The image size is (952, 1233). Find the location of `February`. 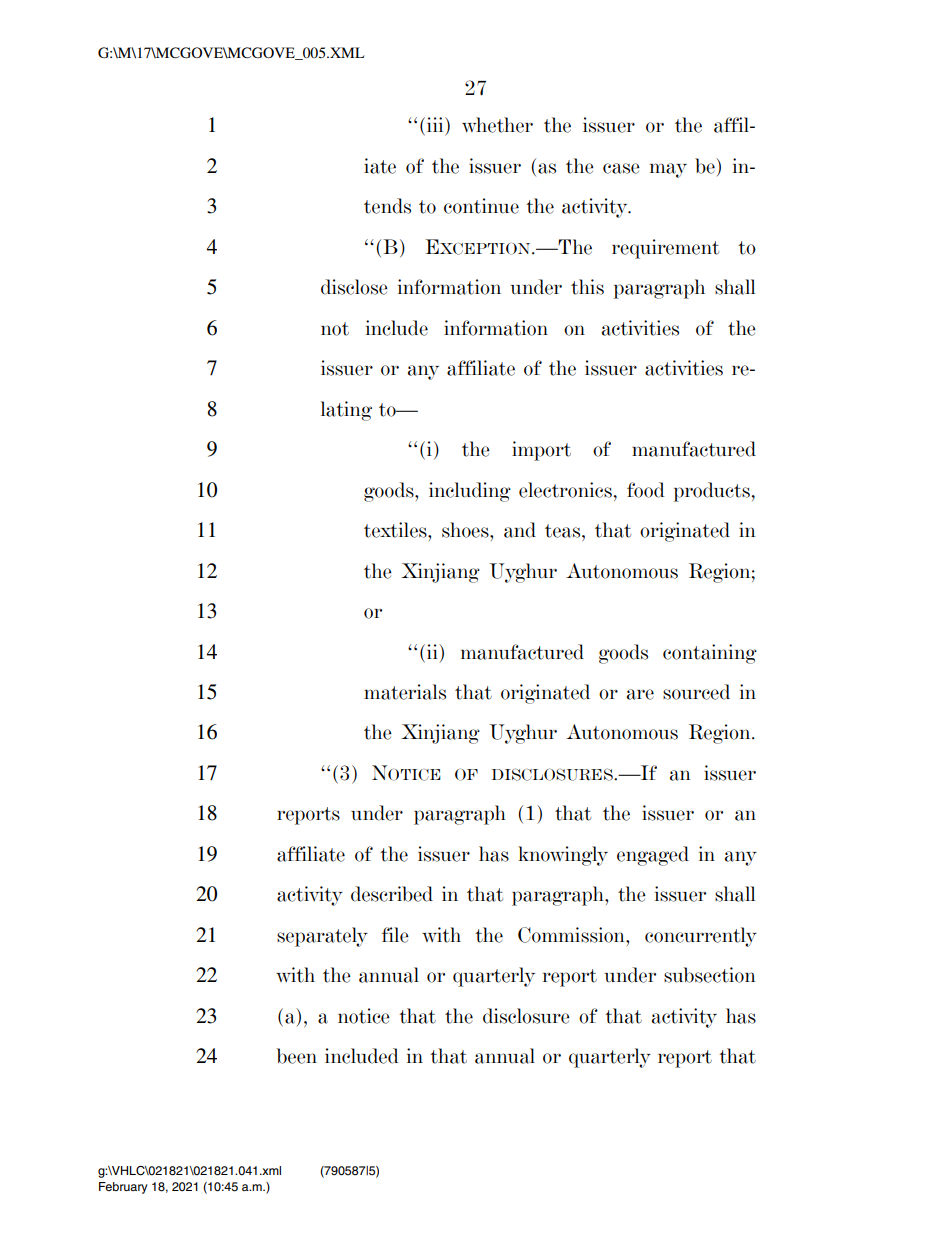

February is located at coordinates (123, 1188).
